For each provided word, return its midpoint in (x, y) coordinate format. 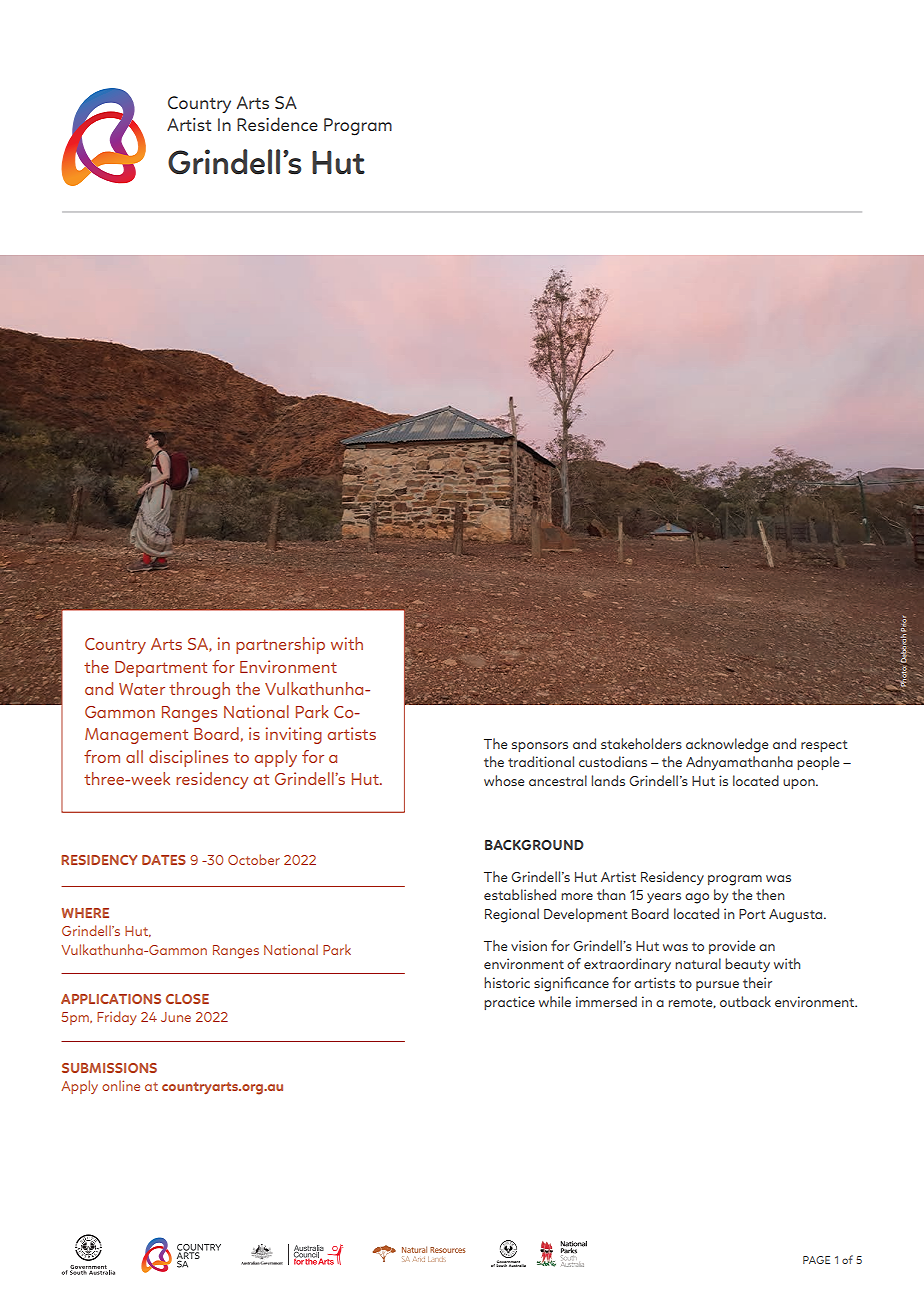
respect (824, 746)
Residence (277, 124)
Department (161, 669)
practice (509, 1003)
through (199, 690)
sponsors (540, 747)
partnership (280, 645)
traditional (541, 761)
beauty (747, 965)
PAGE (816, 1260)
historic (507, 982)
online (121, 1085)
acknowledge (727, 745)
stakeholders (641, 743)
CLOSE (187, 999)
